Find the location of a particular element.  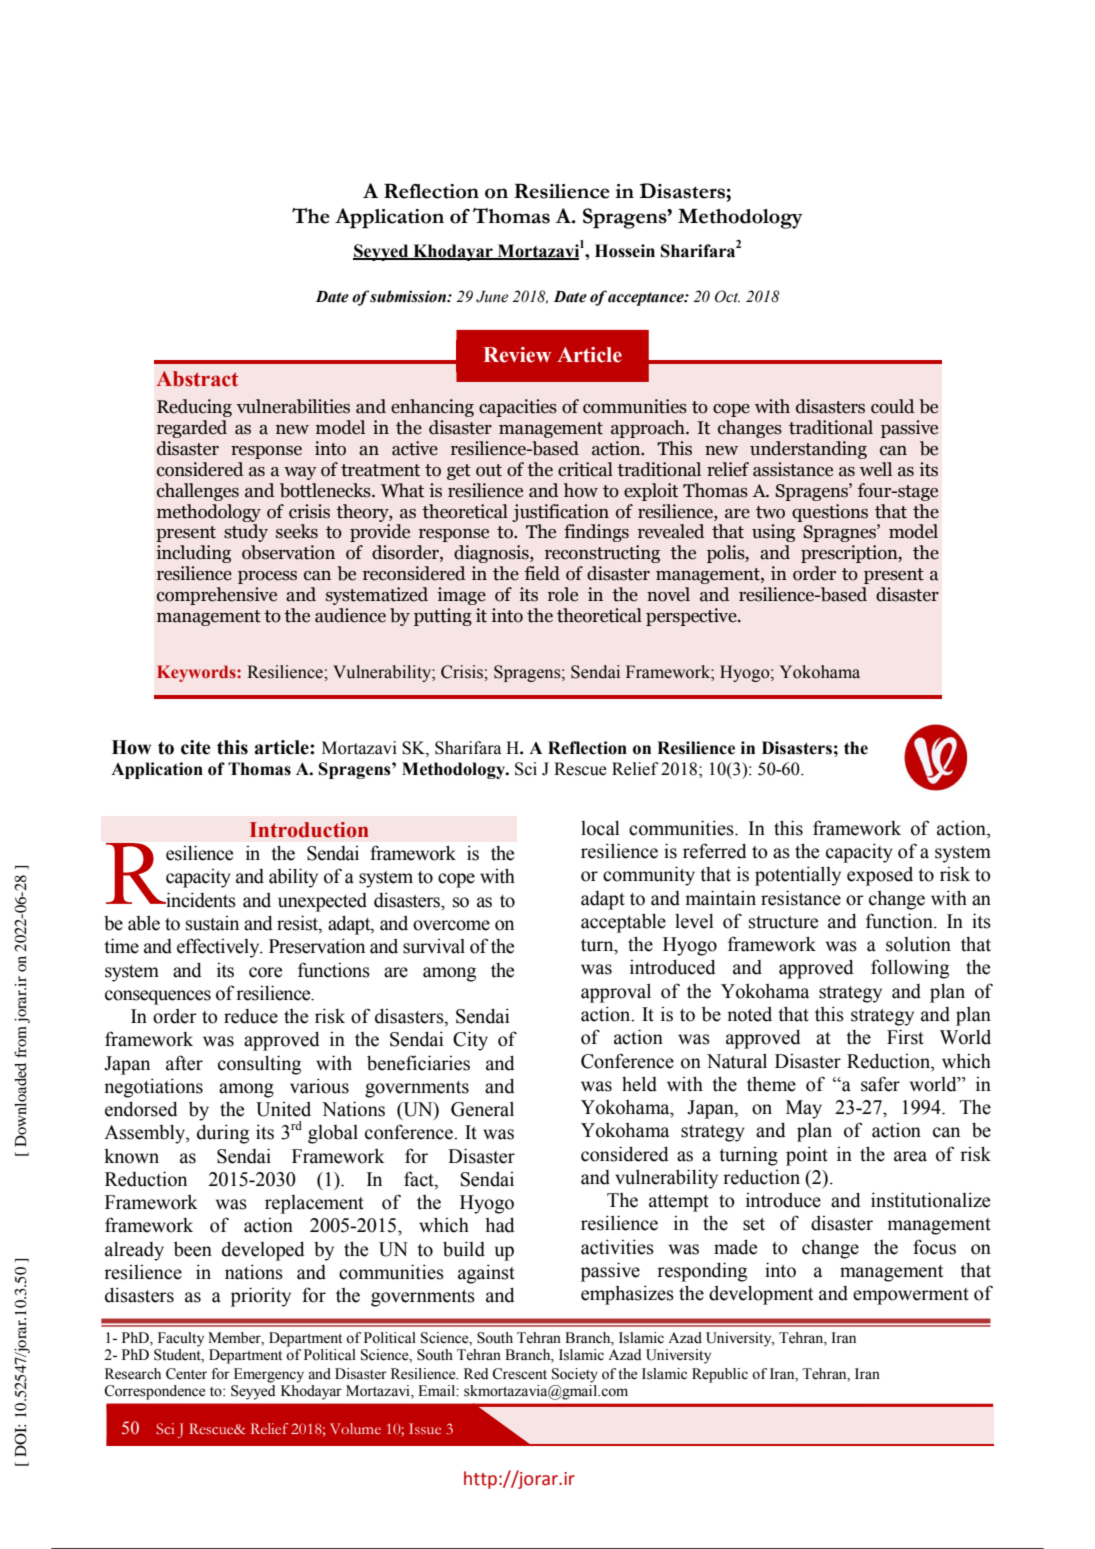

approval is located at coordinates (616, 993).
